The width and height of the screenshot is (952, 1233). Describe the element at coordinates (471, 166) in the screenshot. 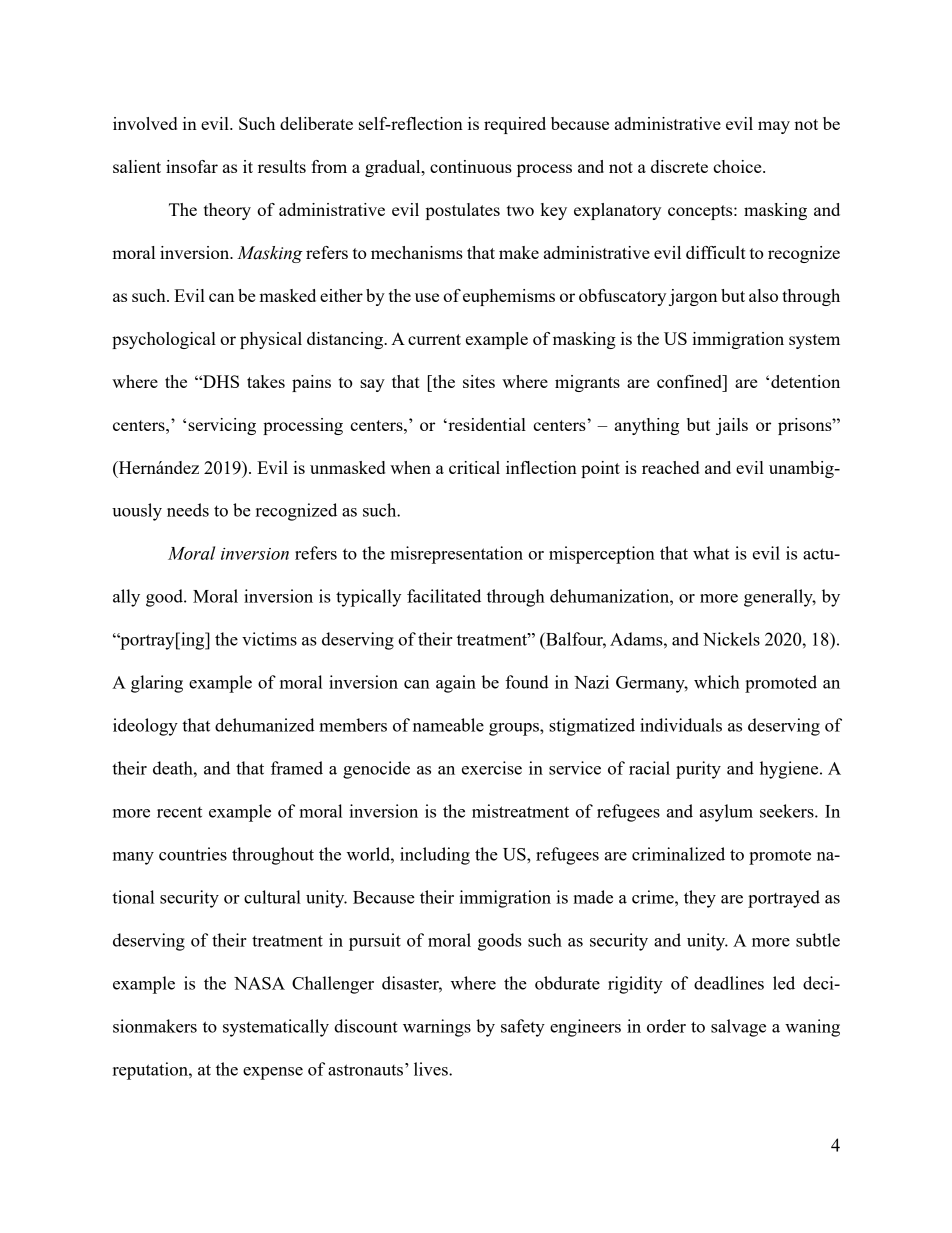

I see `continuous` at that location.
